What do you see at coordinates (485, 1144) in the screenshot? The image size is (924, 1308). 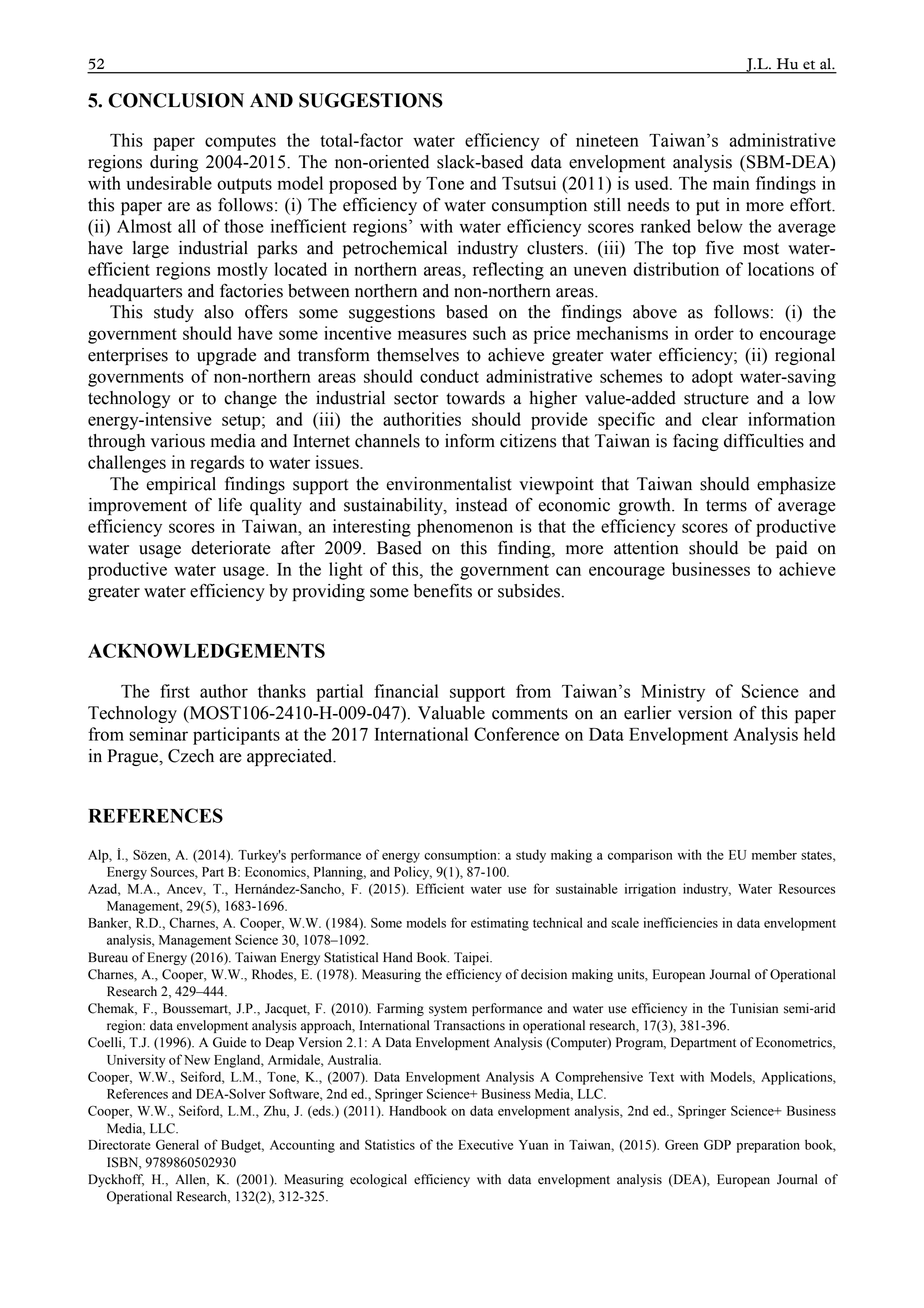 I see `Executive` at bounding box center [485, 1144].
